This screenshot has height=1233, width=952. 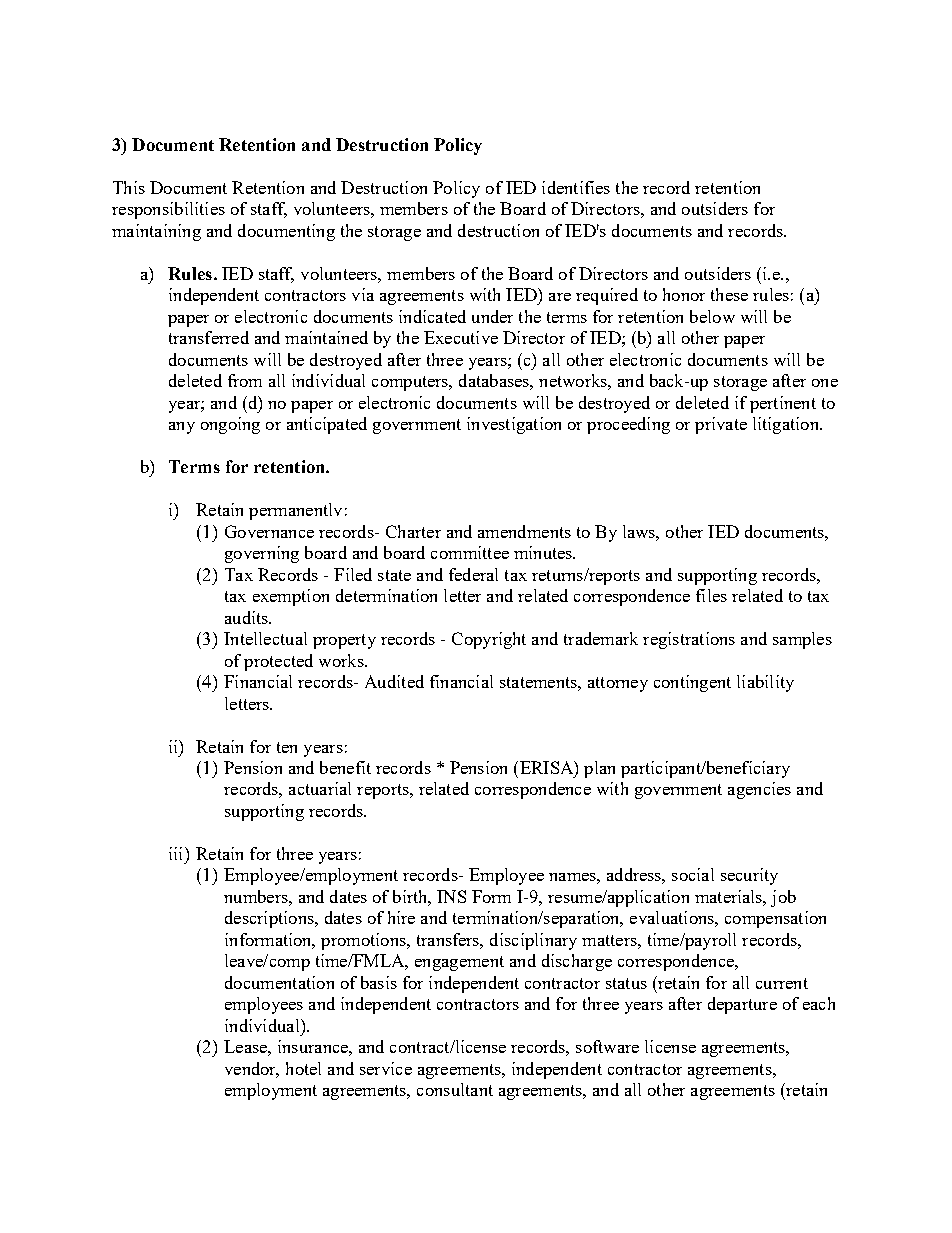 I want to click on responsibilities, so click(x=168, y=210).
